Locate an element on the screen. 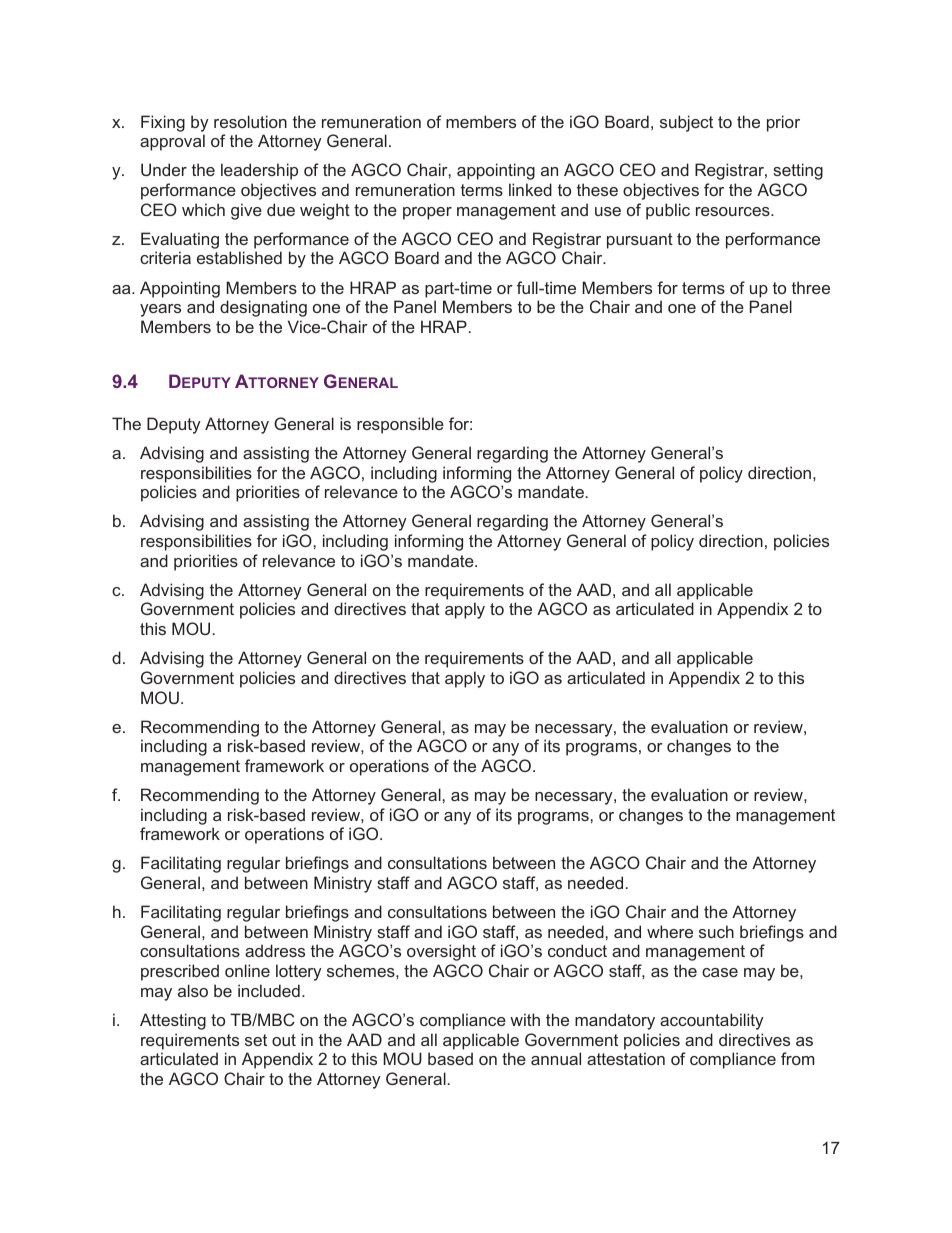 This screenshot has width=952, height=1233. linked is located at coordinates (530, 189).
